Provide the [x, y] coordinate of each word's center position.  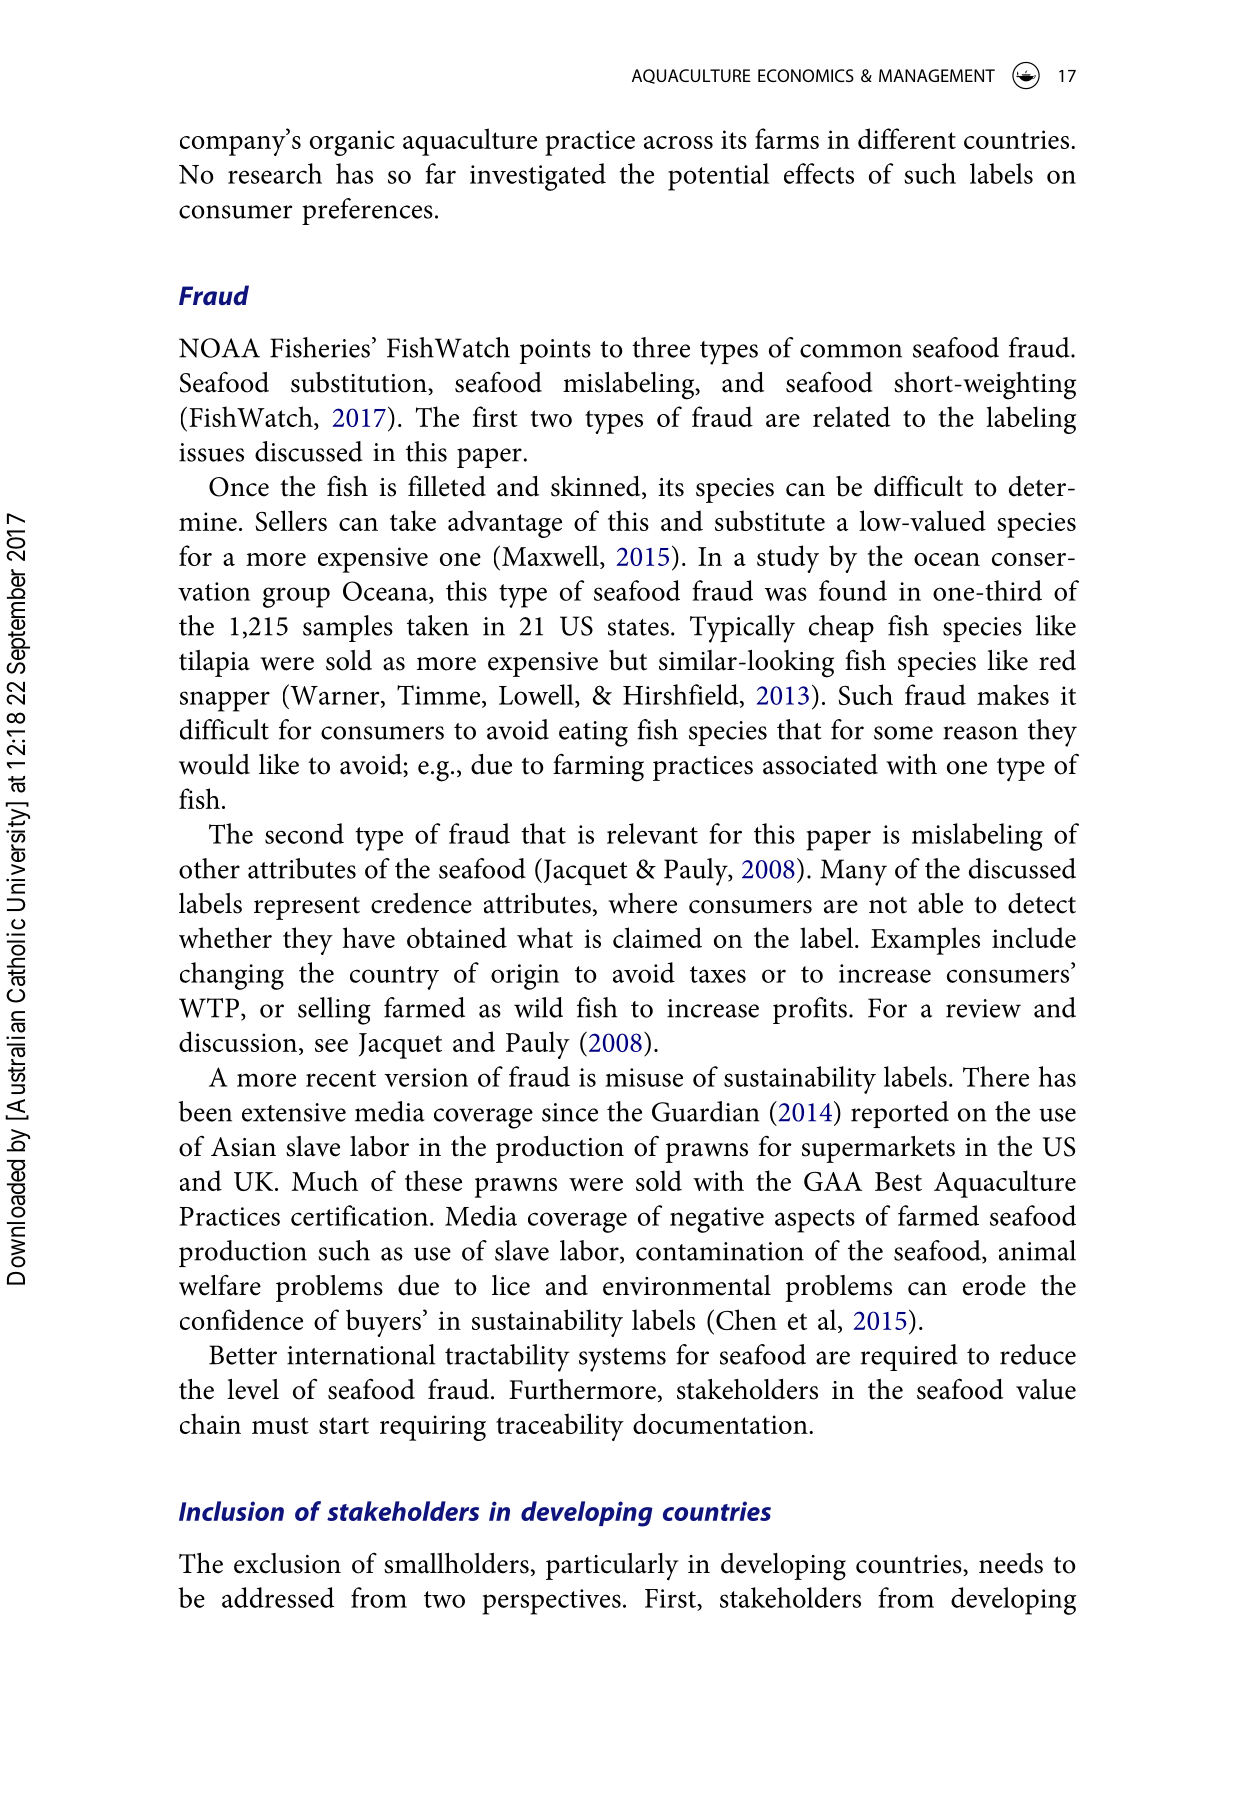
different [907, 138]
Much [324, 1180]
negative [717, 1220]
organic [352, 143]
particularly [612, 1567]
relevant [652, 833]
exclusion [287, 1563]
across [678, 142]
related [851, 416]
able [940, 903]
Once [239, 487]
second [304, 833]
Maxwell [551, 555]
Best [898, 1181]
